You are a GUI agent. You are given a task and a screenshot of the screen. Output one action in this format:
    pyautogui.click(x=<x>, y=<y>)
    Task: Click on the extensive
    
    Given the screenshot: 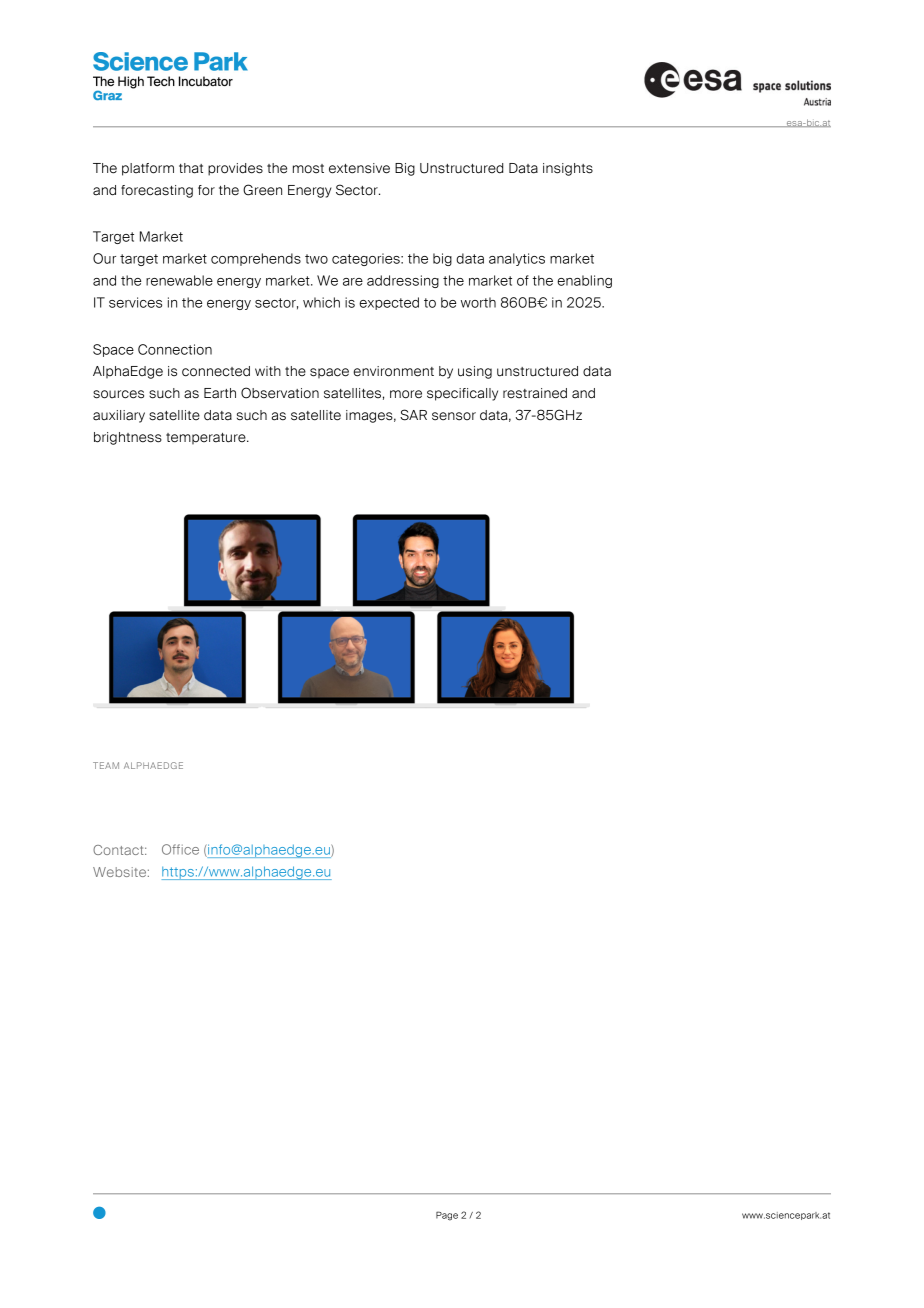 What is the action you would take?
    pyautogui.click(x=359, y=168)
